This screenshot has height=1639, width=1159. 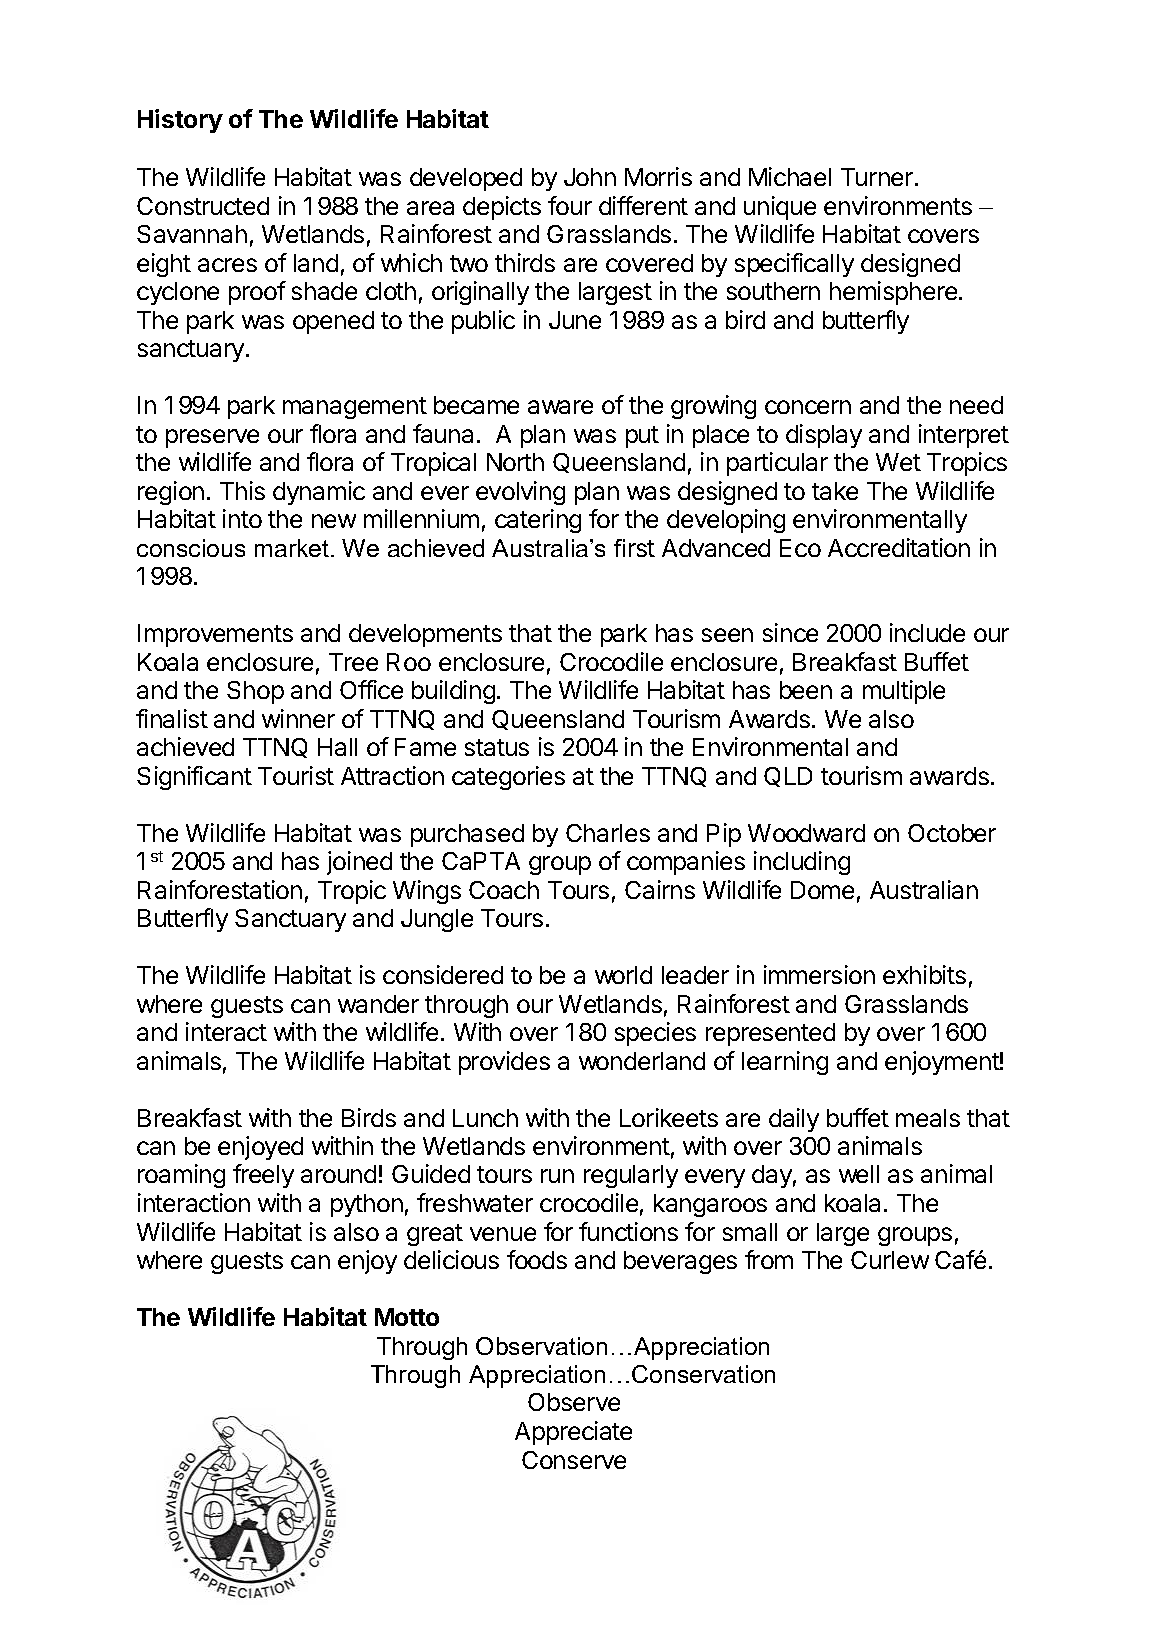 I want to click on Motto, so click(x=407, y=1317).
